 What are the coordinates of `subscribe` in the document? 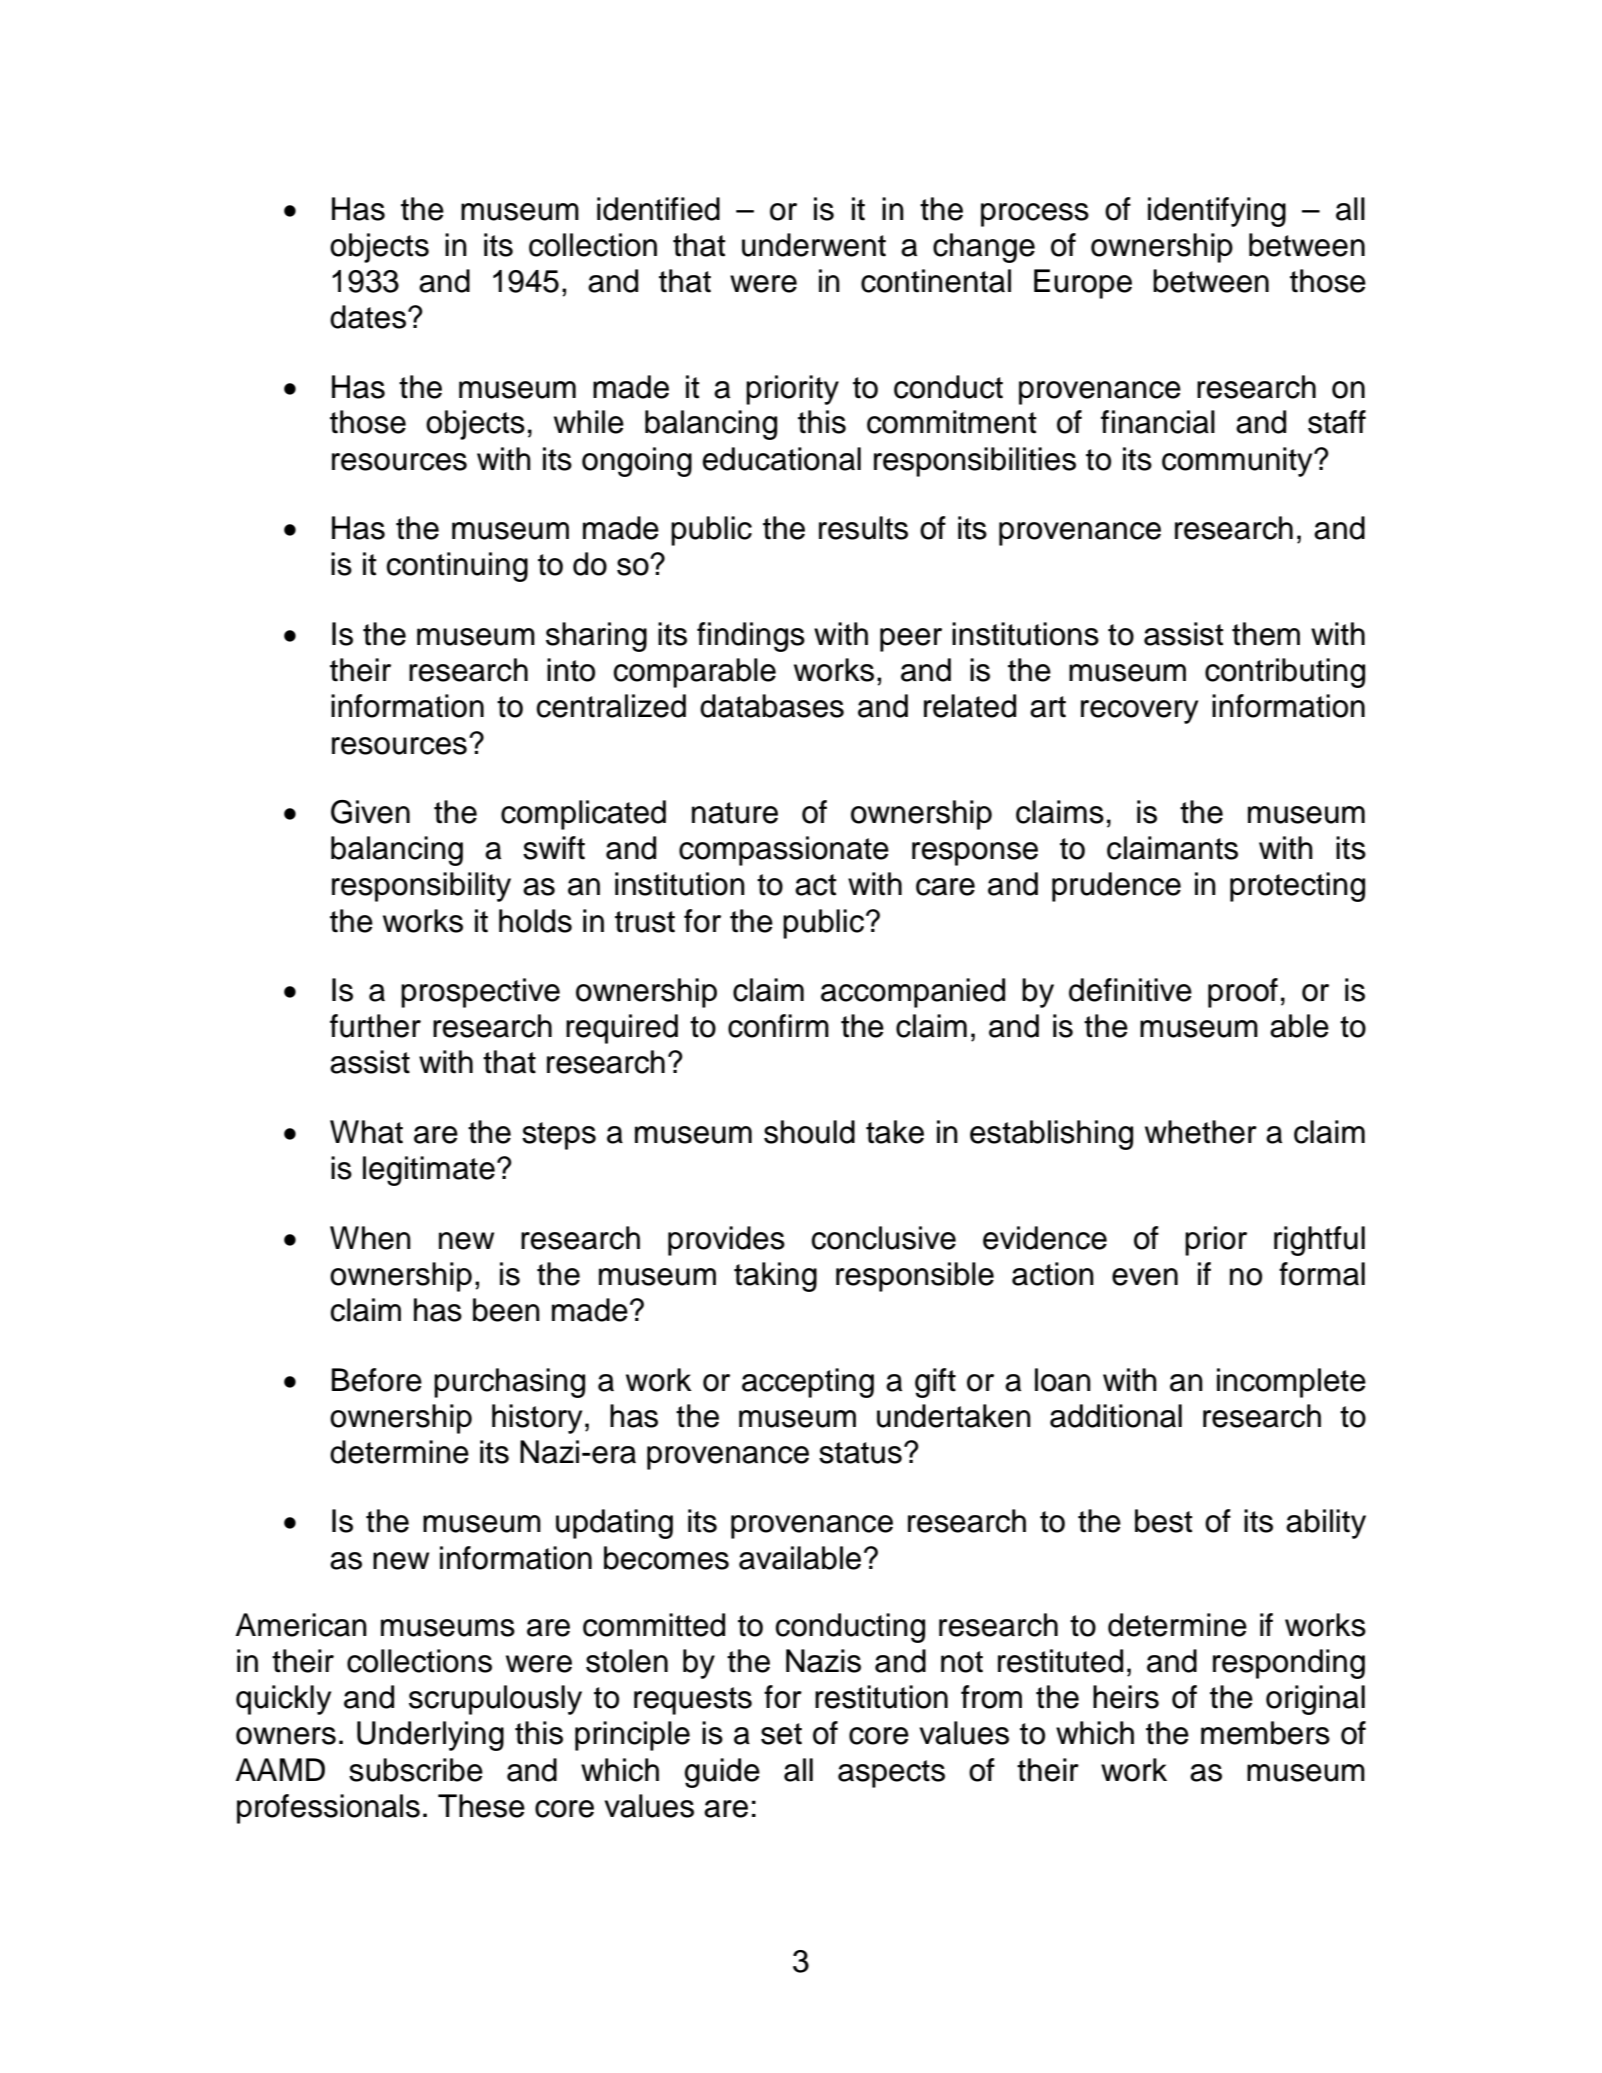 It's located at (416, 1770).
